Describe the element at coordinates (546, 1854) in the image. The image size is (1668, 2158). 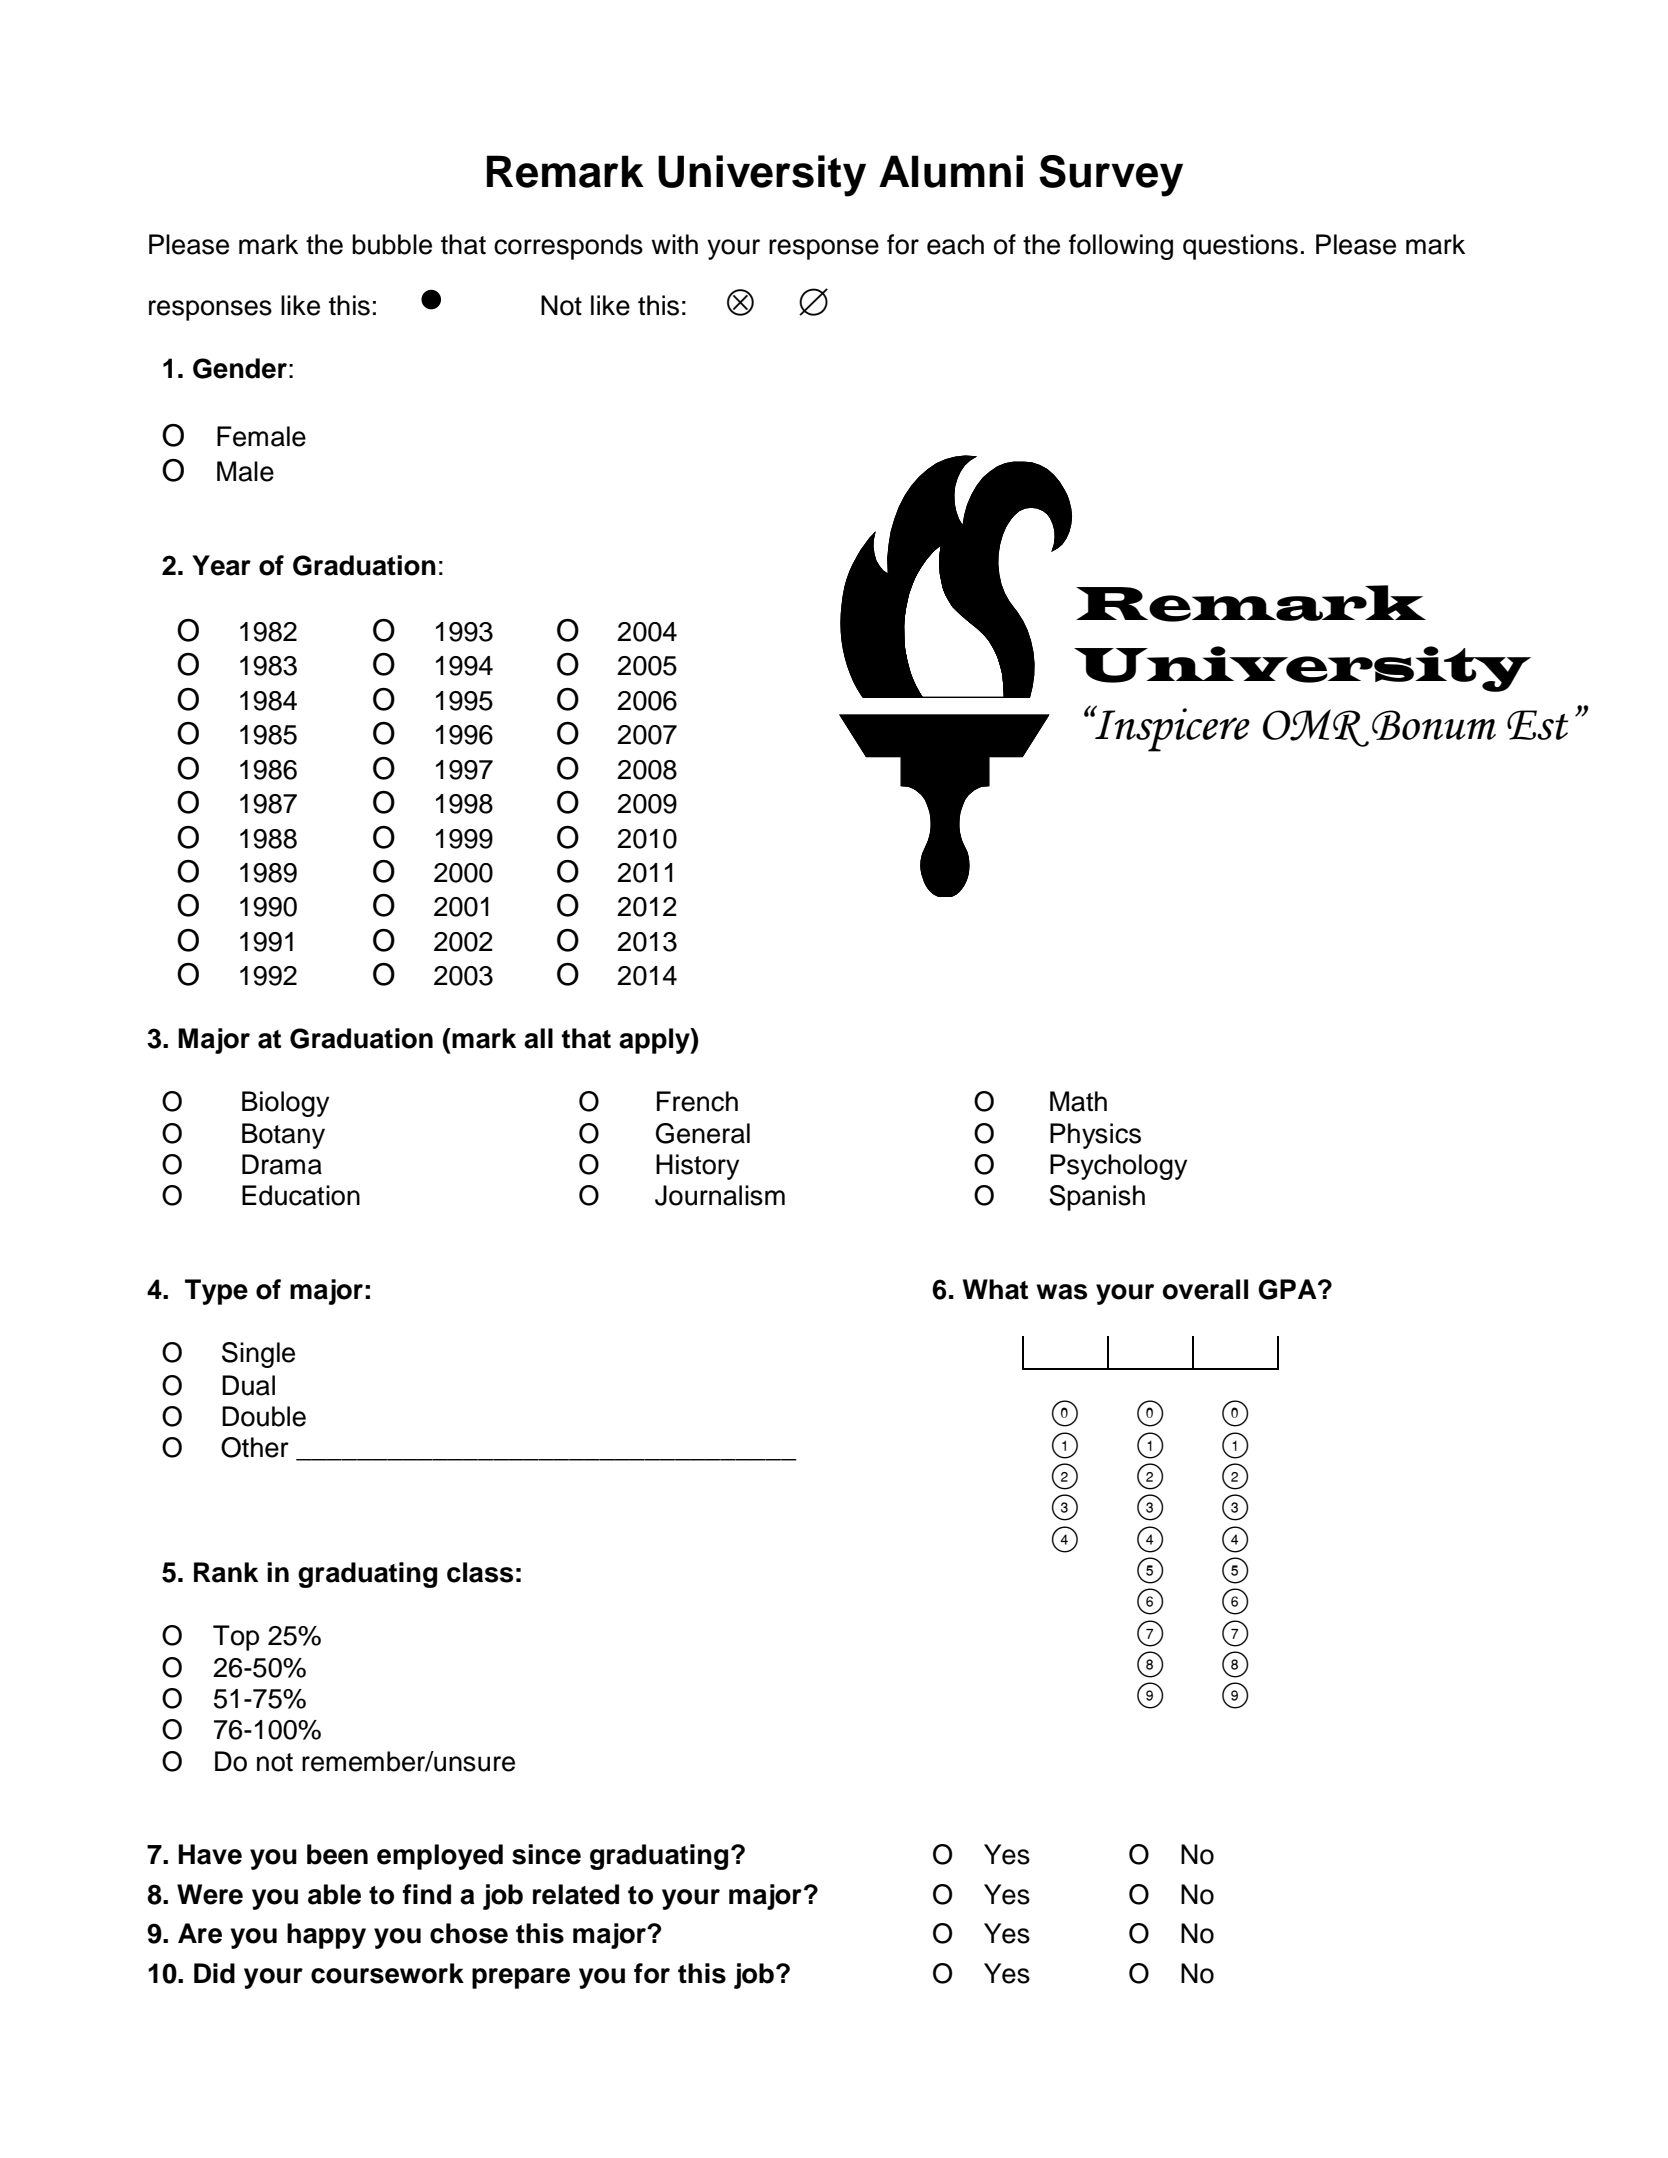
I see `since` at that location.
